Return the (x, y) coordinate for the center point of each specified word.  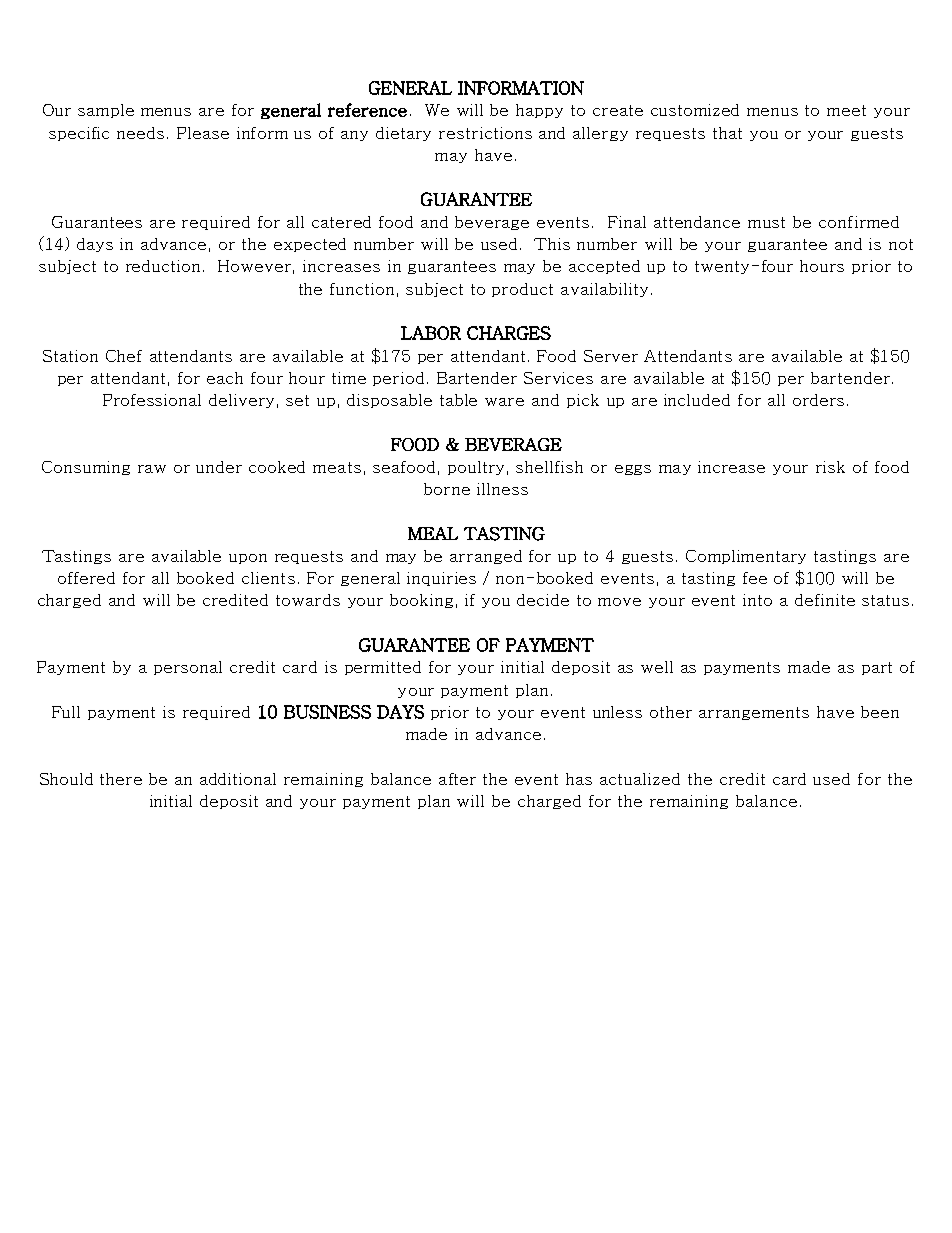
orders (818, 400)
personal (188, 668)
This (552, 244)
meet (846, 110)
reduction (165, 266)
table (458, 400)
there (121, 779)
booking (421, 601)
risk (830, 467)
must (766, 222)
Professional (152, 400)
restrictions (485, 133)
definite (825, 600)
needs (140, 133)
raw (152, 469)
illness (502, 489)
